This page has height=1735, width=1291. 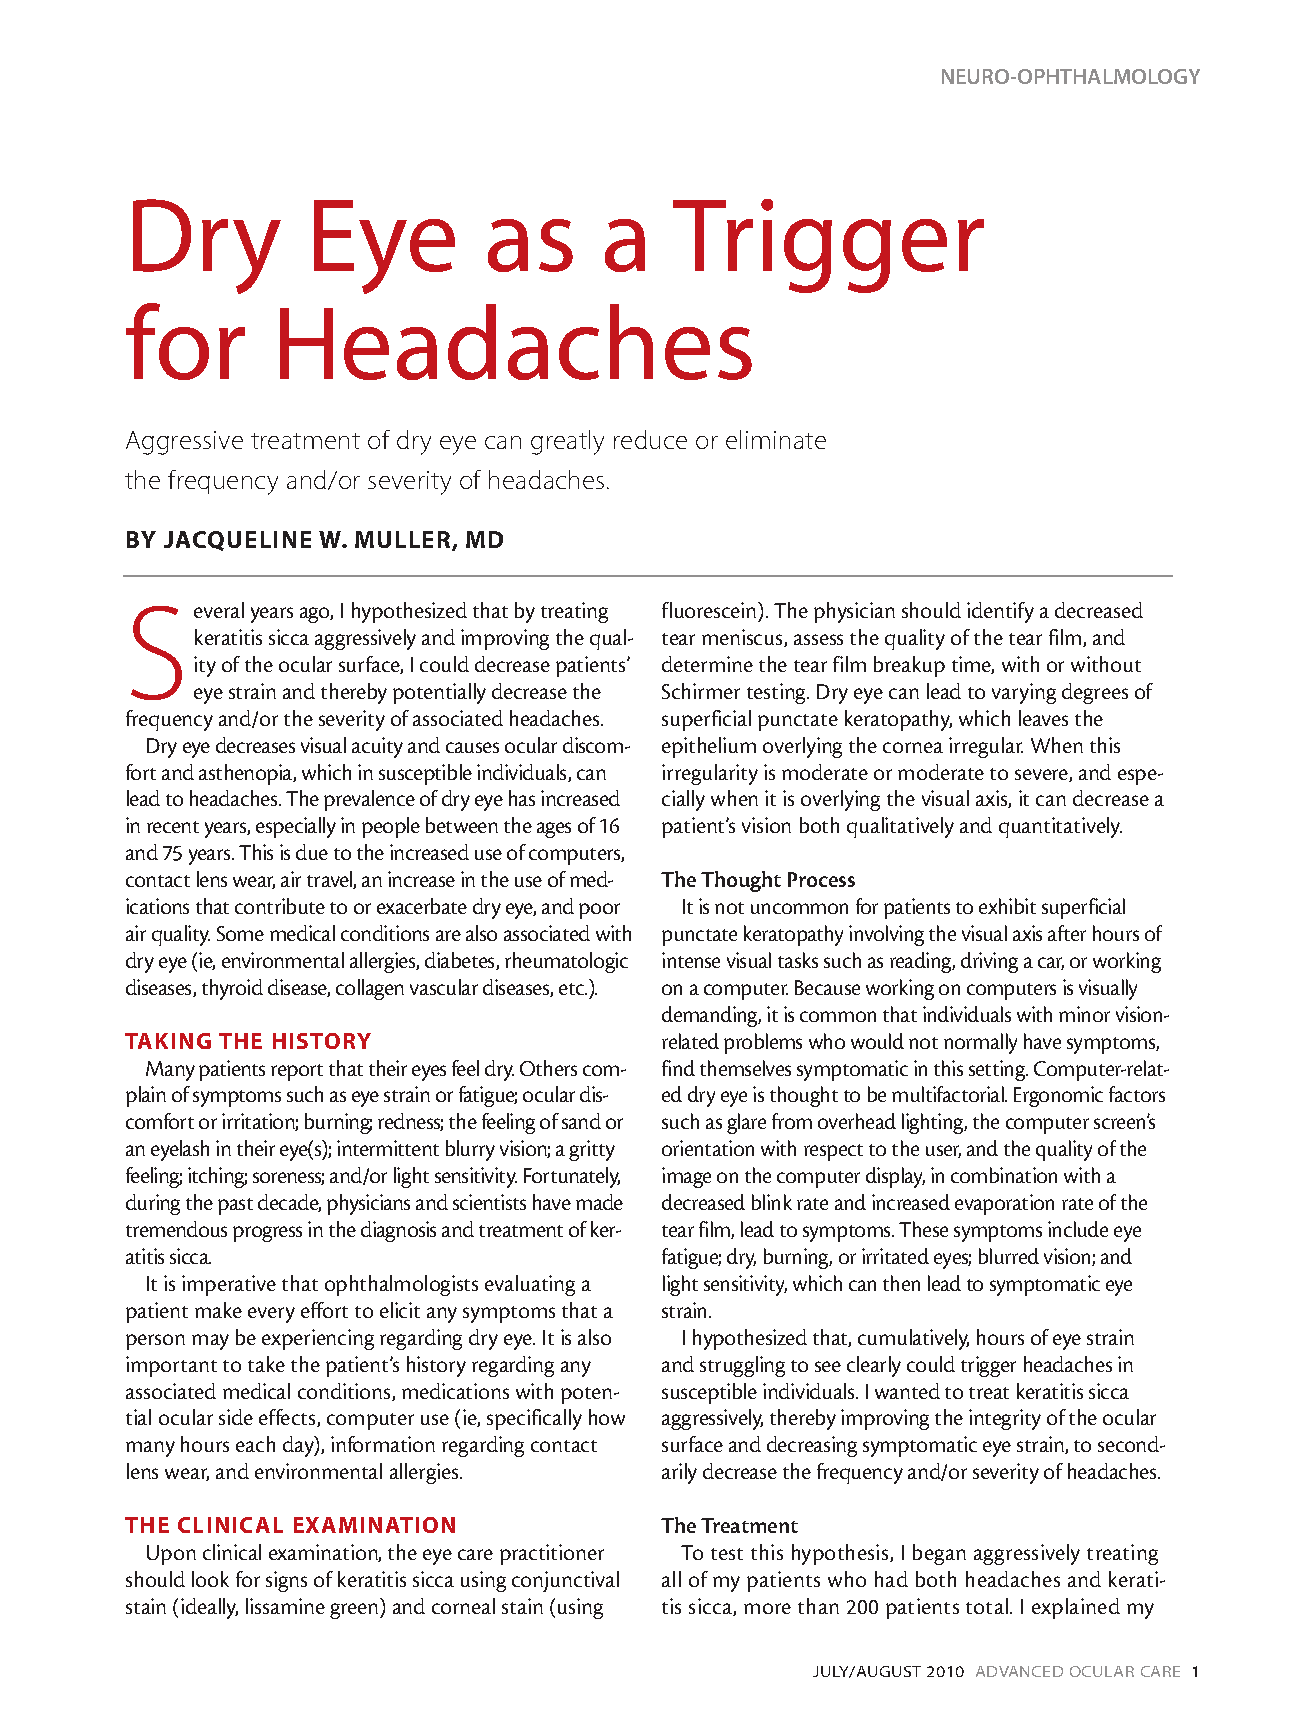 I want to click on quantitatively, so click(x=1060, y=827).
